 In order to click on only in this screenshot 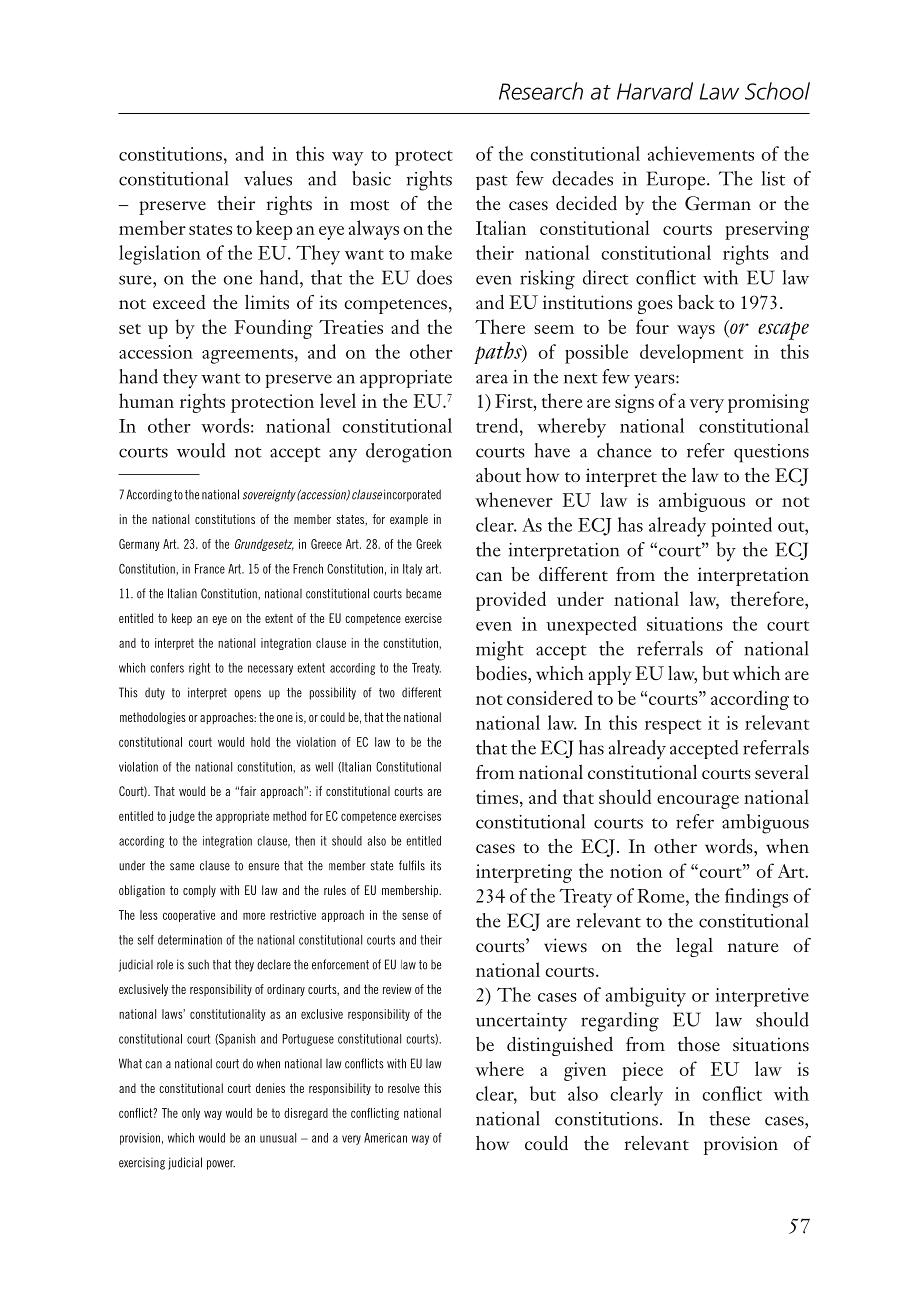, I will do `click(191, 1114)`.
